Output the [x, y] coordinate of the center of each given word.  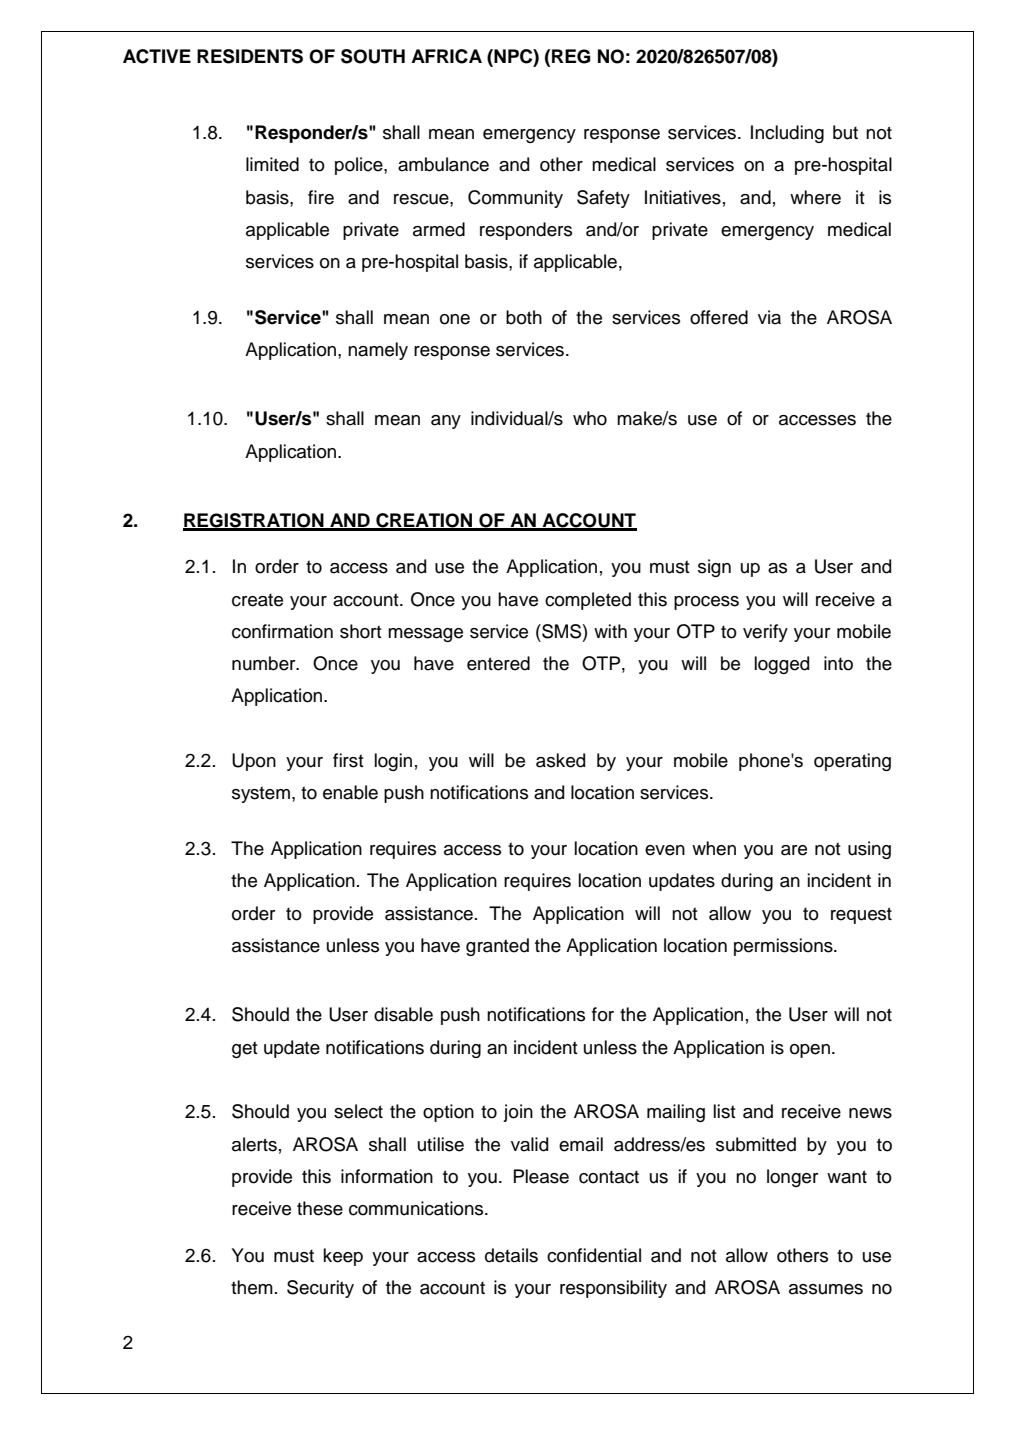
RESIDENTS [250, 56]
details [511, 1255]
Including [787, 134]
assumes [826, 1289]
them [252, 1287]
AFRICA [446, 56]
